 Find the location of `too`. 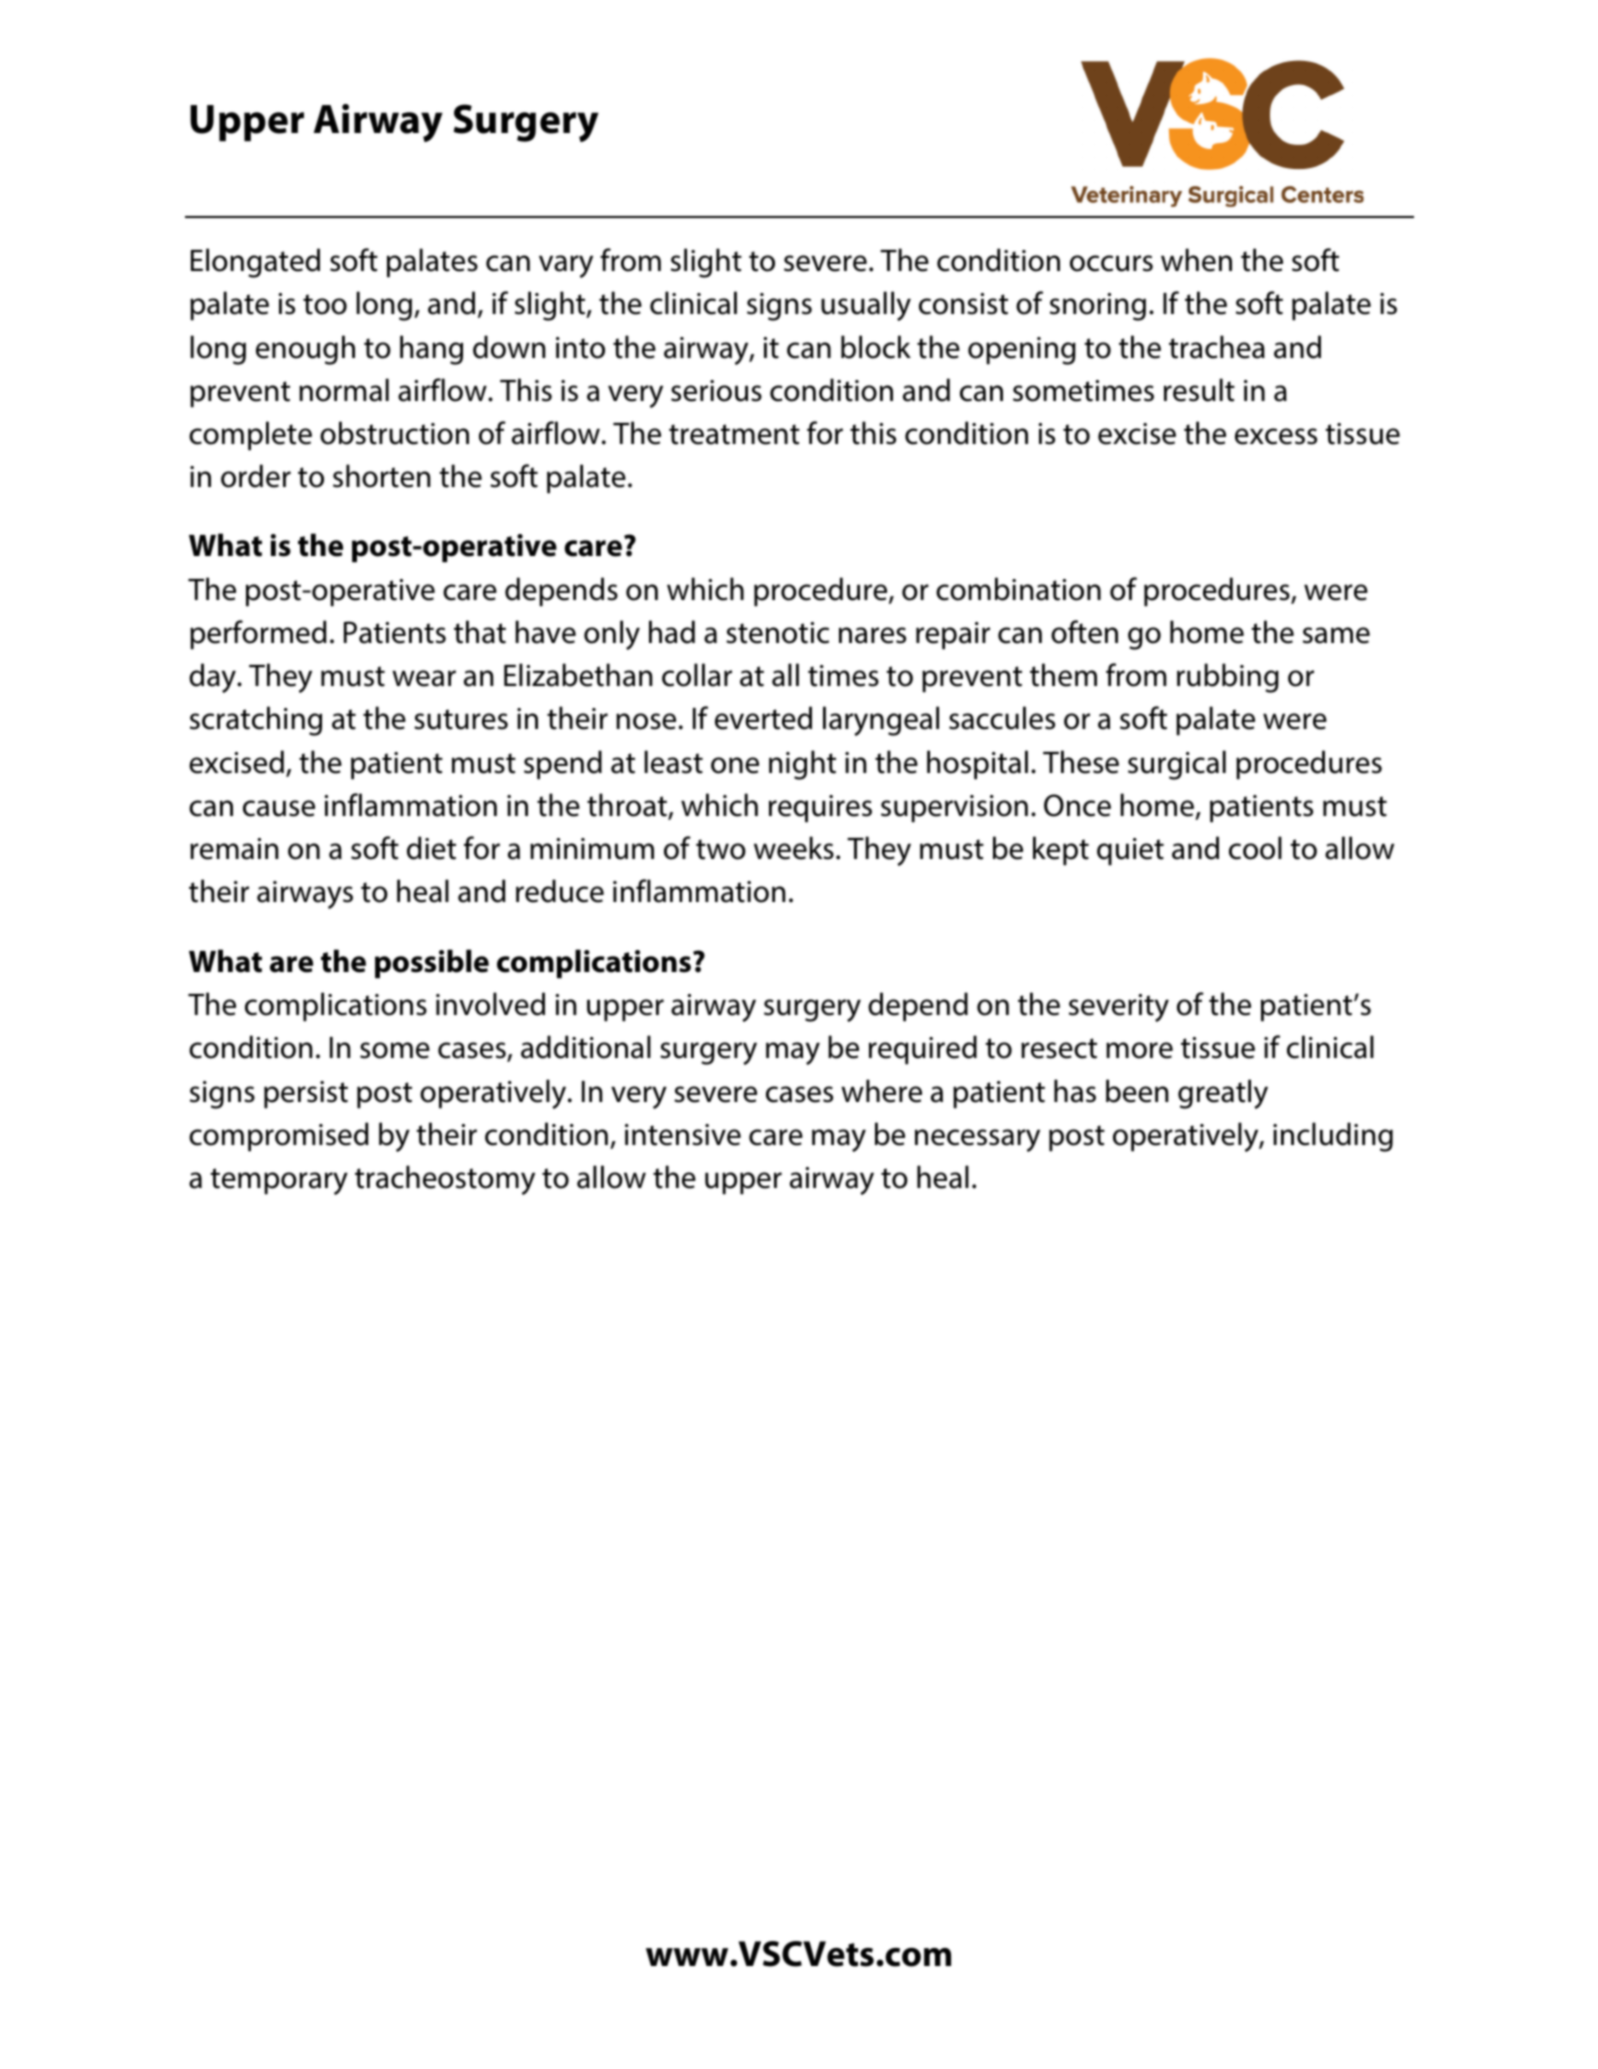

too is located at coordinates (325, 304).
